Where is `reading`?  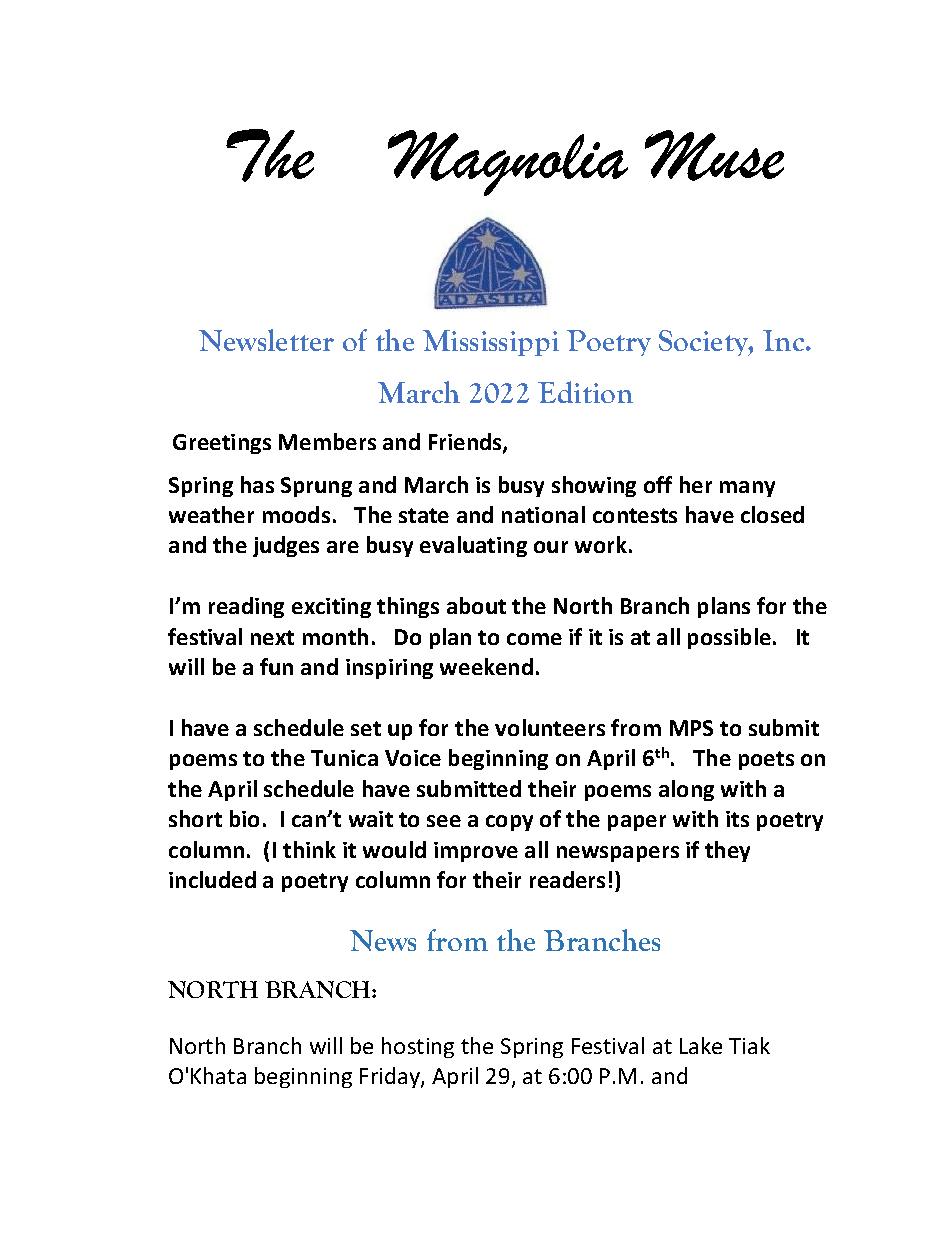
reading is located at coordinates (246, 607).
